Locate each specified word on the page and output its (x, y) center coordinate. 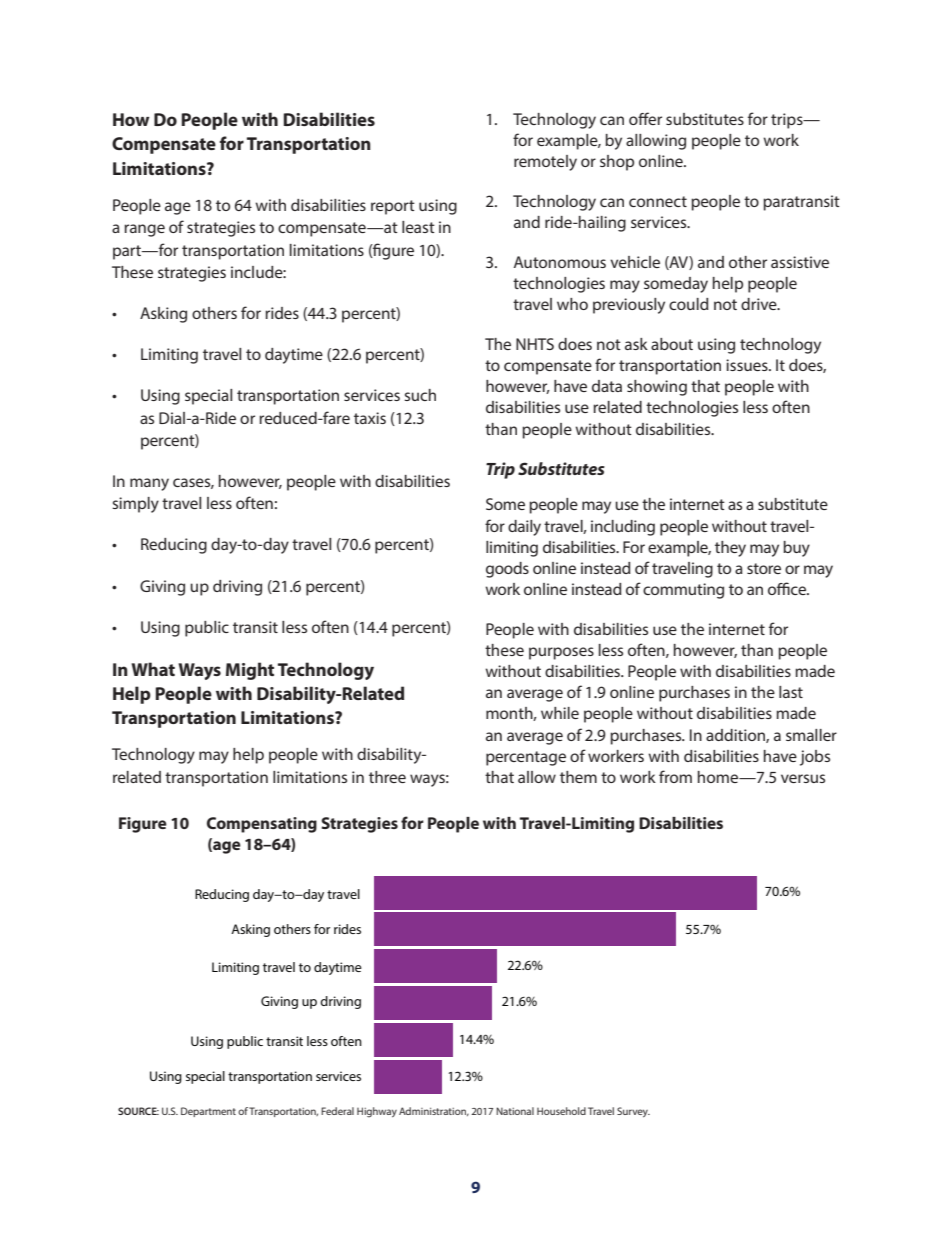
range (144, 230)
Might (250, 671)
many (149, 484)
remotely (545, 163)
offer (645, 118)
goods (507, 570)
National (515, 1111)
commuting (683, 591)
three (387, 777)
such (420, 395)
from (675, 776)
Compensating (262, 825)
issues (748, 365)
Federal (337, 1111)
